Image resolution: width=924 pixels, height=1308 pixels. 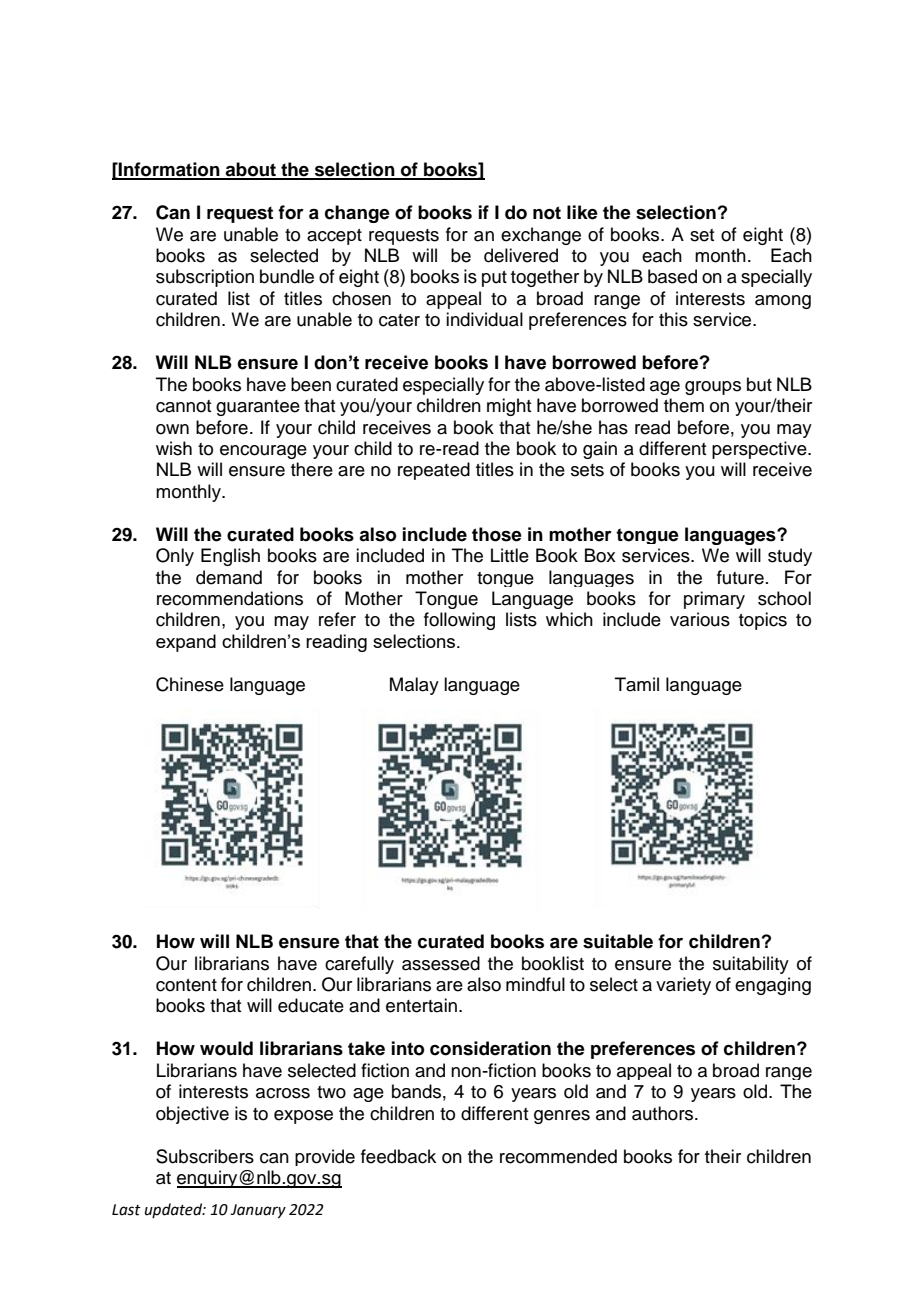 What do you see at coordinates (398, 1156) in the screenshot?
I see `feedback` at bounding box center [398, 1156].
